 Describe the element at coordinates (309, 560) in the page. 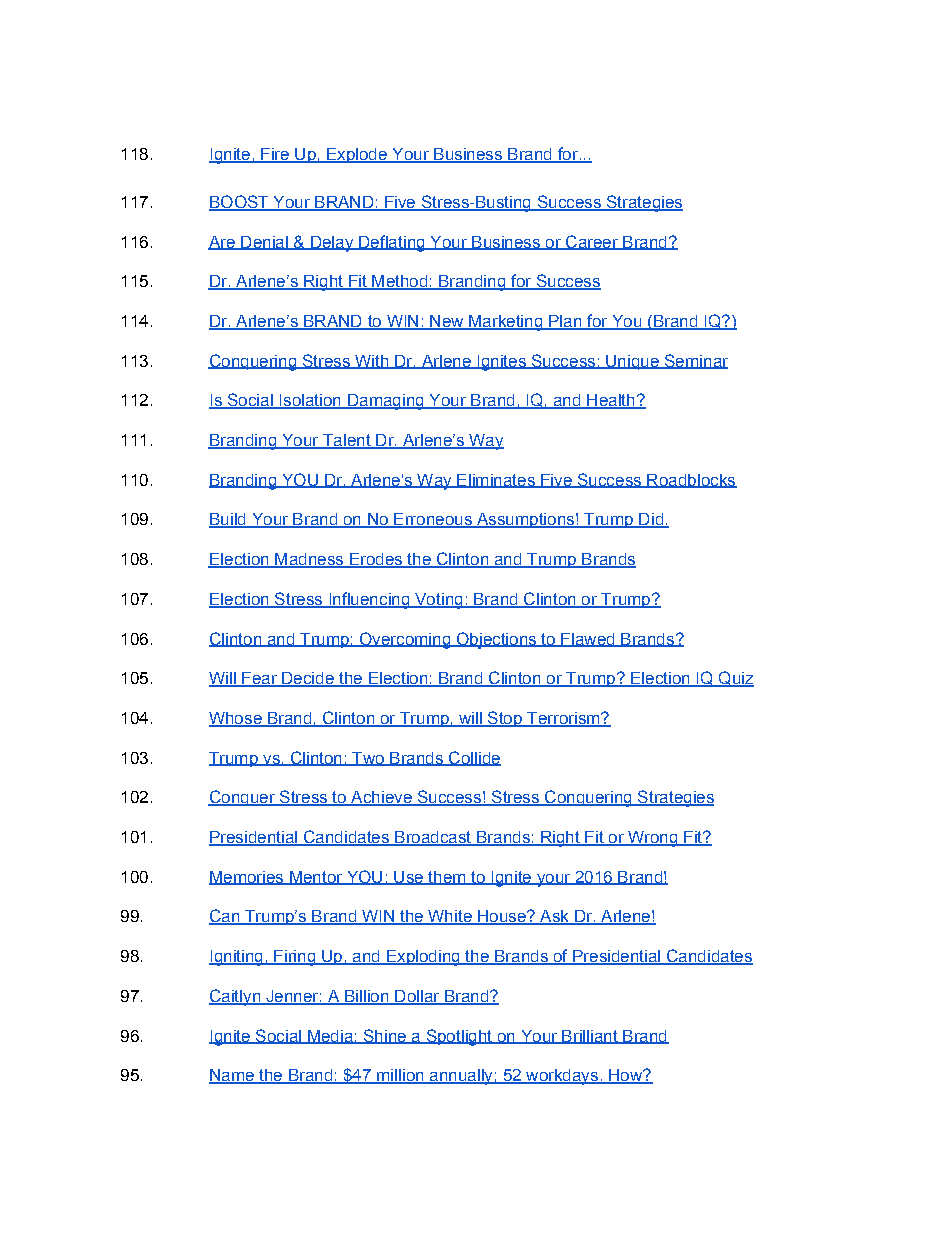

I see `Madness` at that location.
